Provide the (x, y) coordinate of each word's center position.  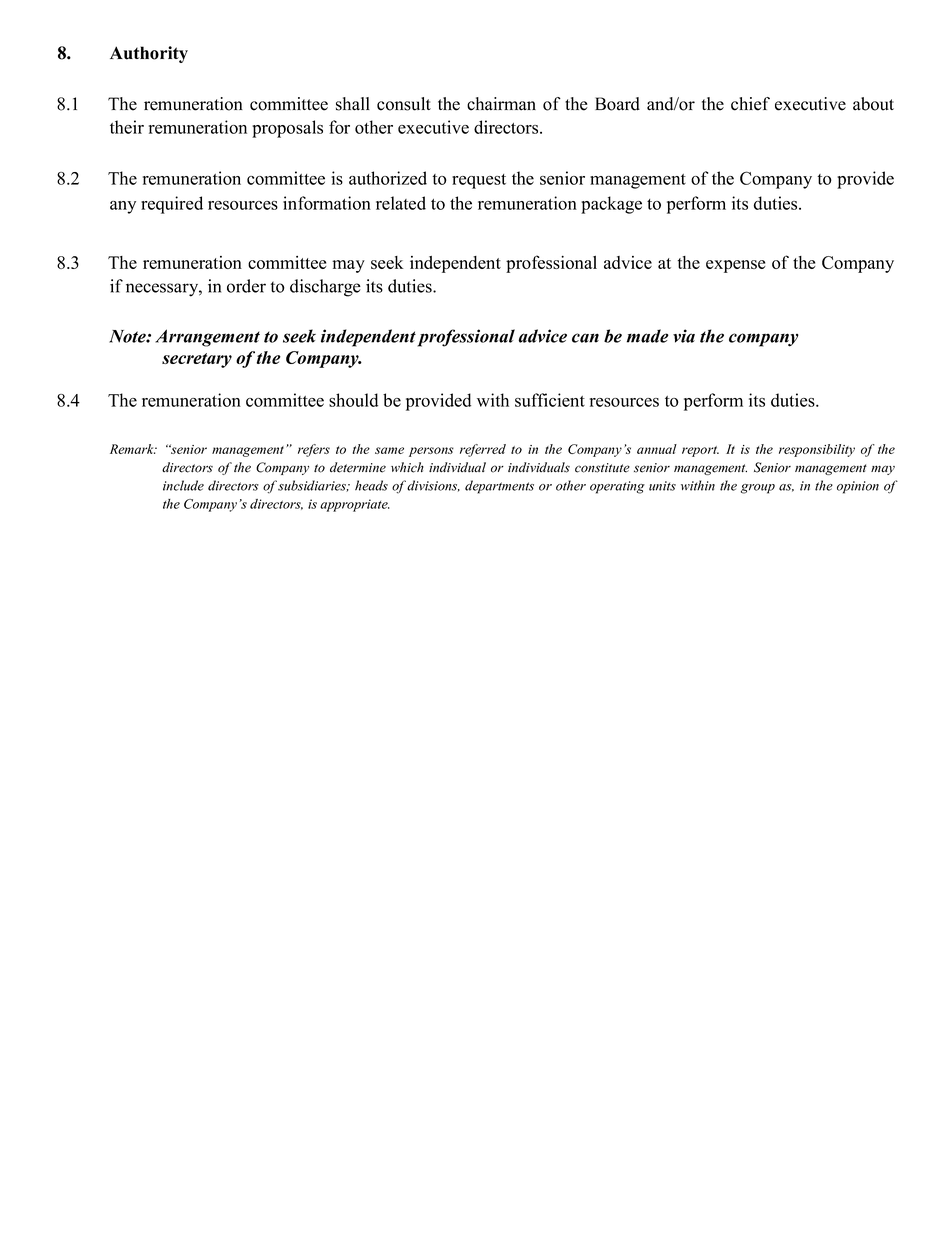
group (758, 489)
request (479, 181)
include (183, 485)
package (611, 205)
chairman (501, 104)
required (172, 205)
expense (735, 266)
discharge (325, 288)
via (684, 336)
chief (750, 104)
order (246, 286)
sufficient (550, 400)
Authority (149, 54)
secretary (197, 360)
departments (499, 487)
